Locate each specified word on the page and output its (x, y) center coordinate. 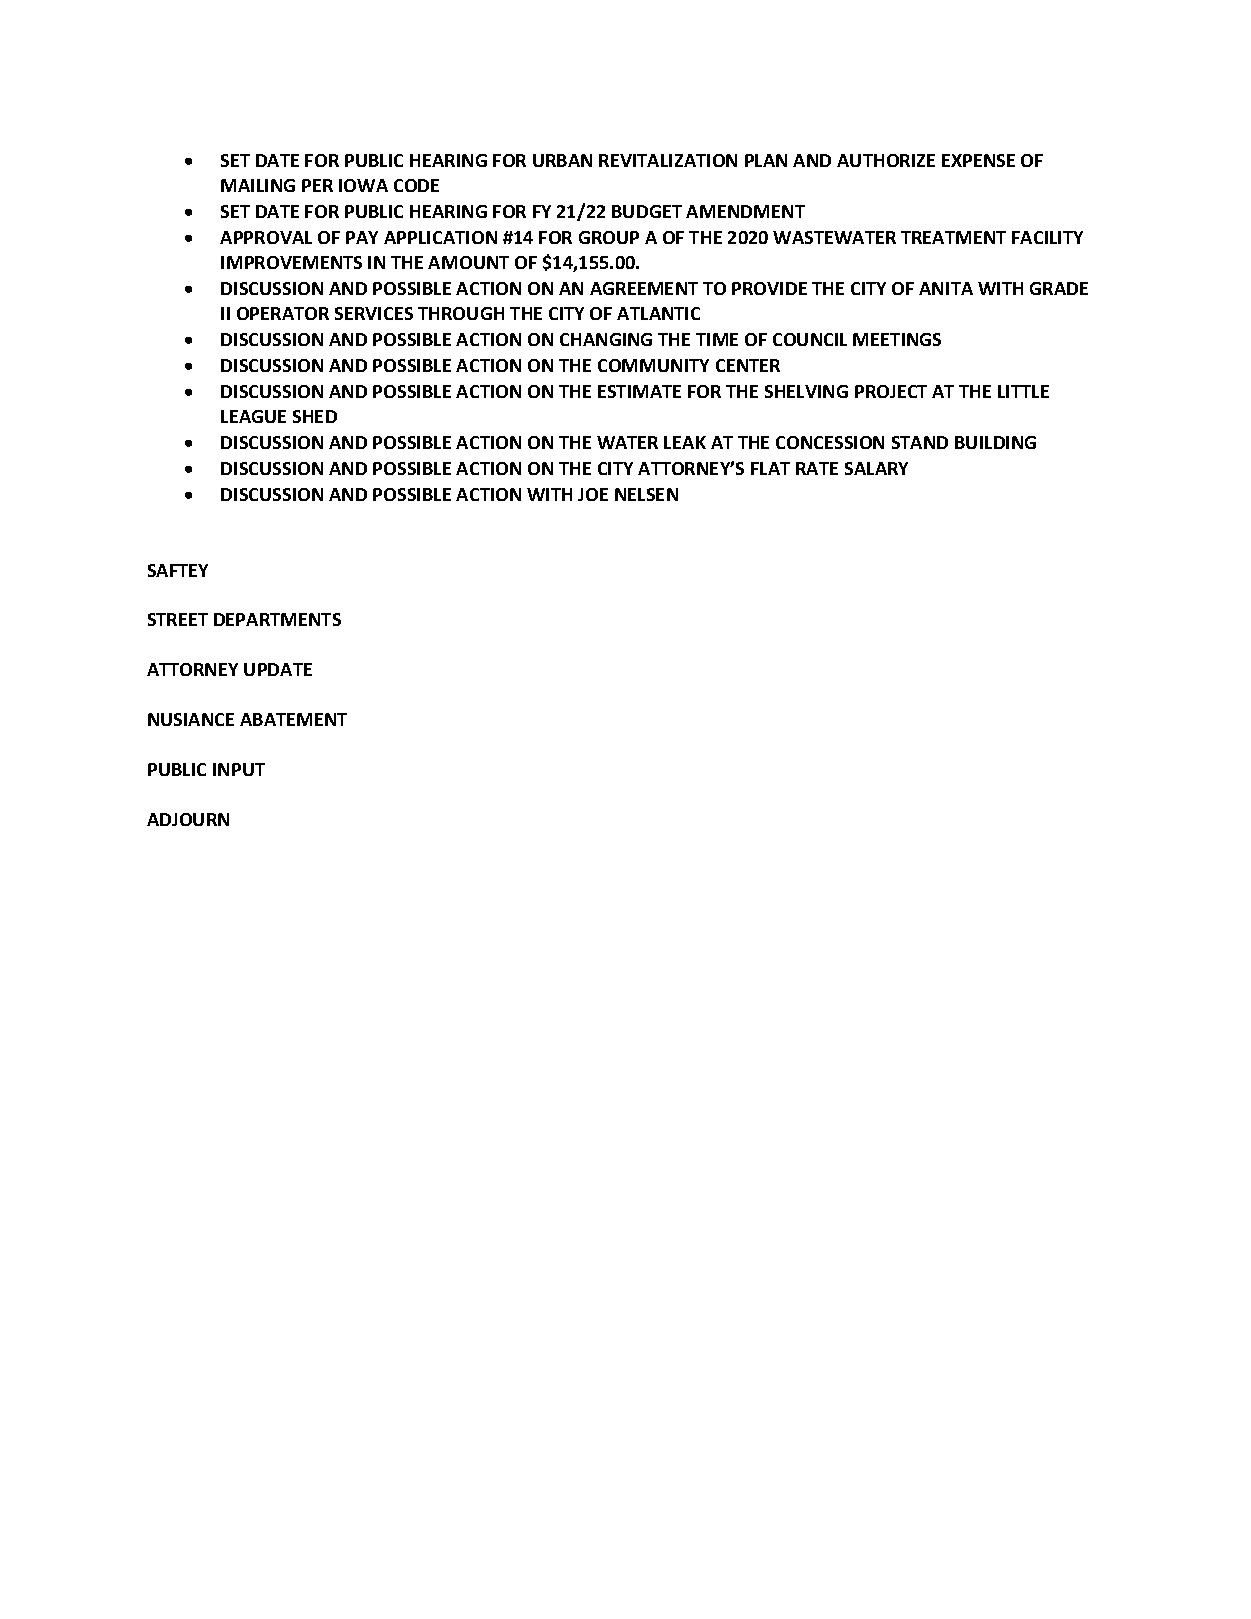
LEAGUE (253, 416)
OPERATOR (283, 313)
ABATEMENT (293, 719)
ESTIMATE (639, 391)
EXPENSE (978, 160)
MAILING (258, 185)
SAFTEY (178, 570)
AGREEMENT (644, 288)
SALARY (876, 468)
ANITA (946, 288)
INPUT (239, 769)
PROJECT (891, 391)
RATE (817, 468)
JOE (593, 494)
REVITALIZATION (668, 160)
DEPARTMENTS (277, 619)
